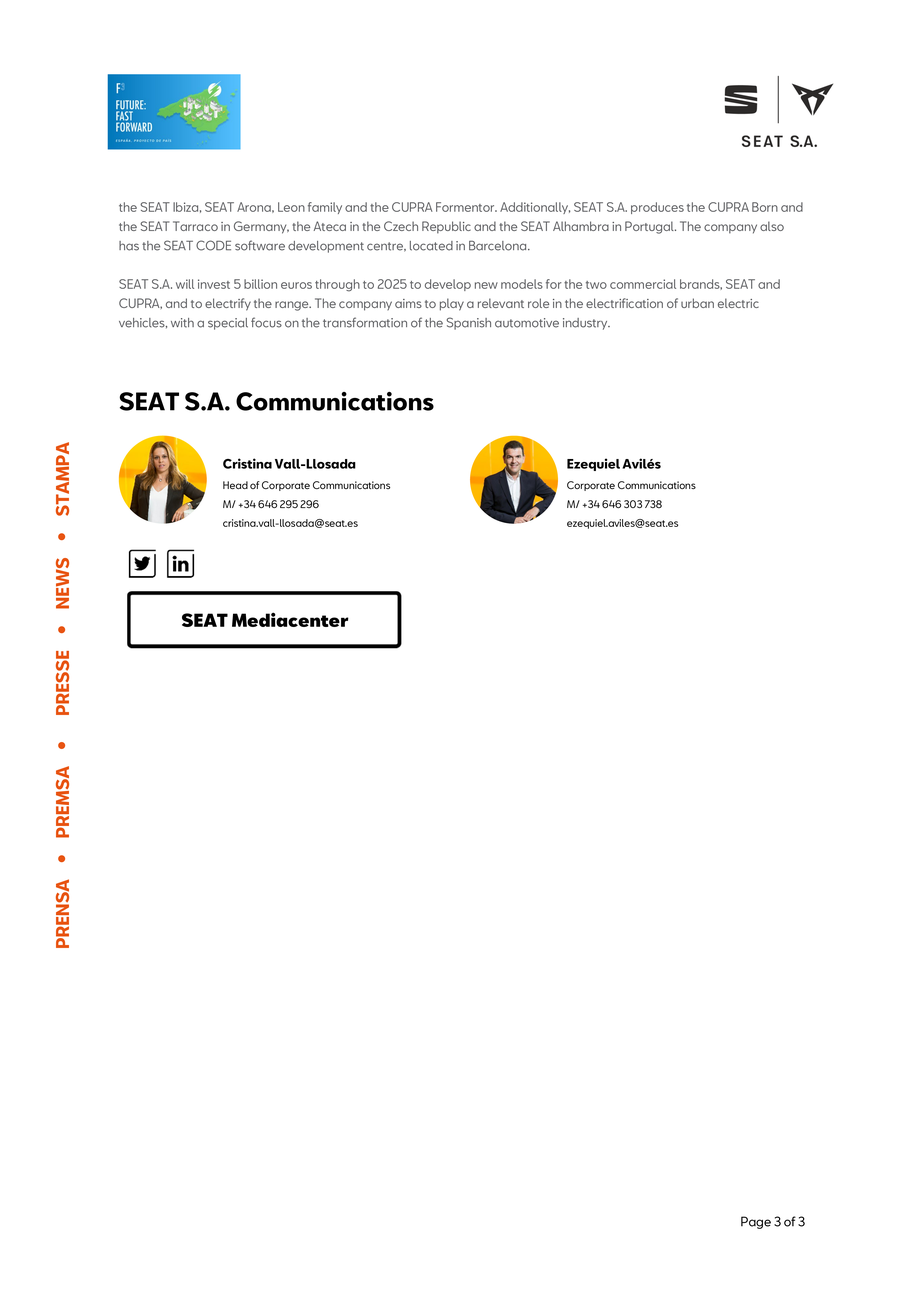  I want to click on transformation, so click(365, 322).
